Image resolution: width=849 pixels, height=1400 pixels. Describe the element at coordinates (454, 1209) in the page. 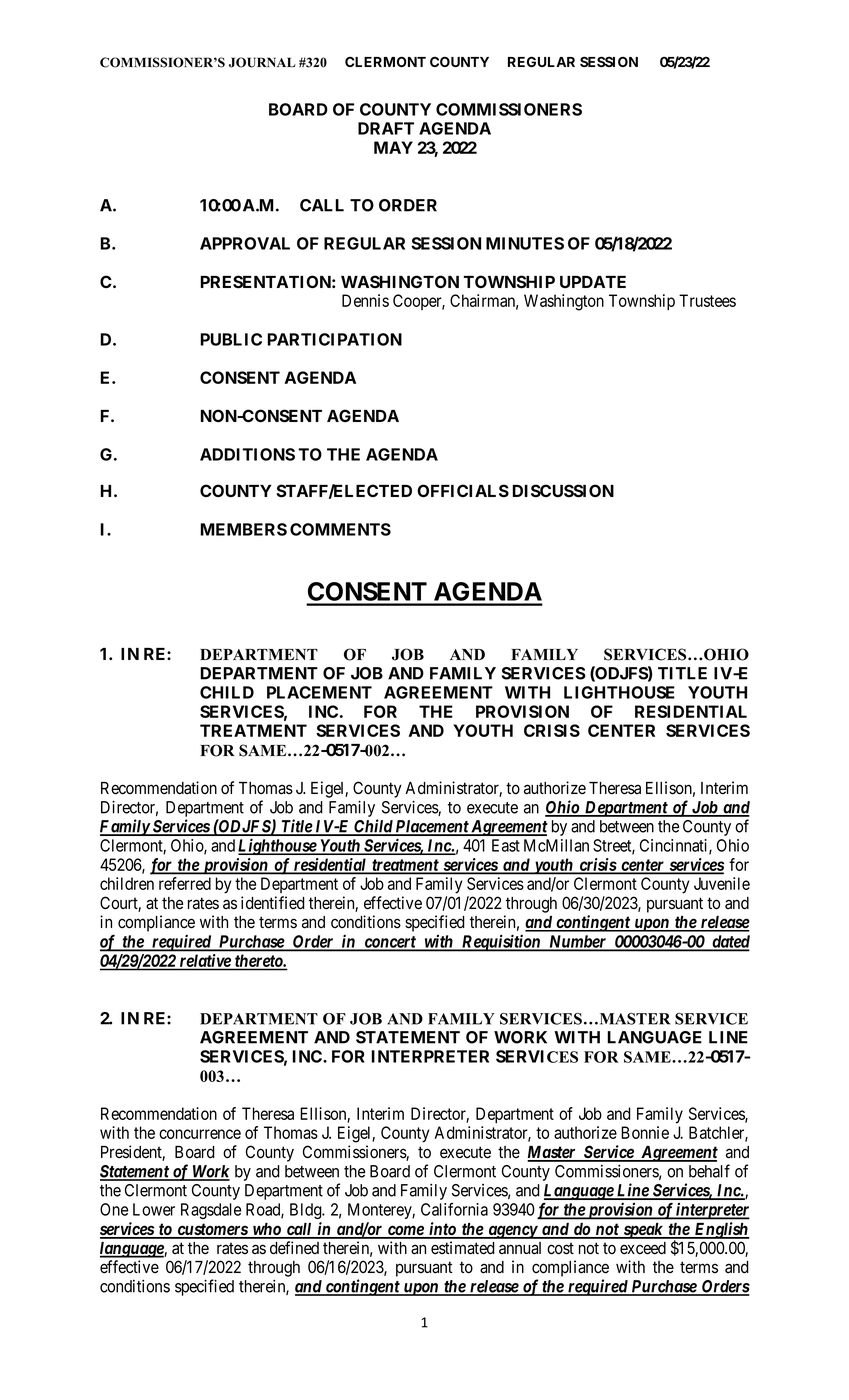

I see `California` at that location.
